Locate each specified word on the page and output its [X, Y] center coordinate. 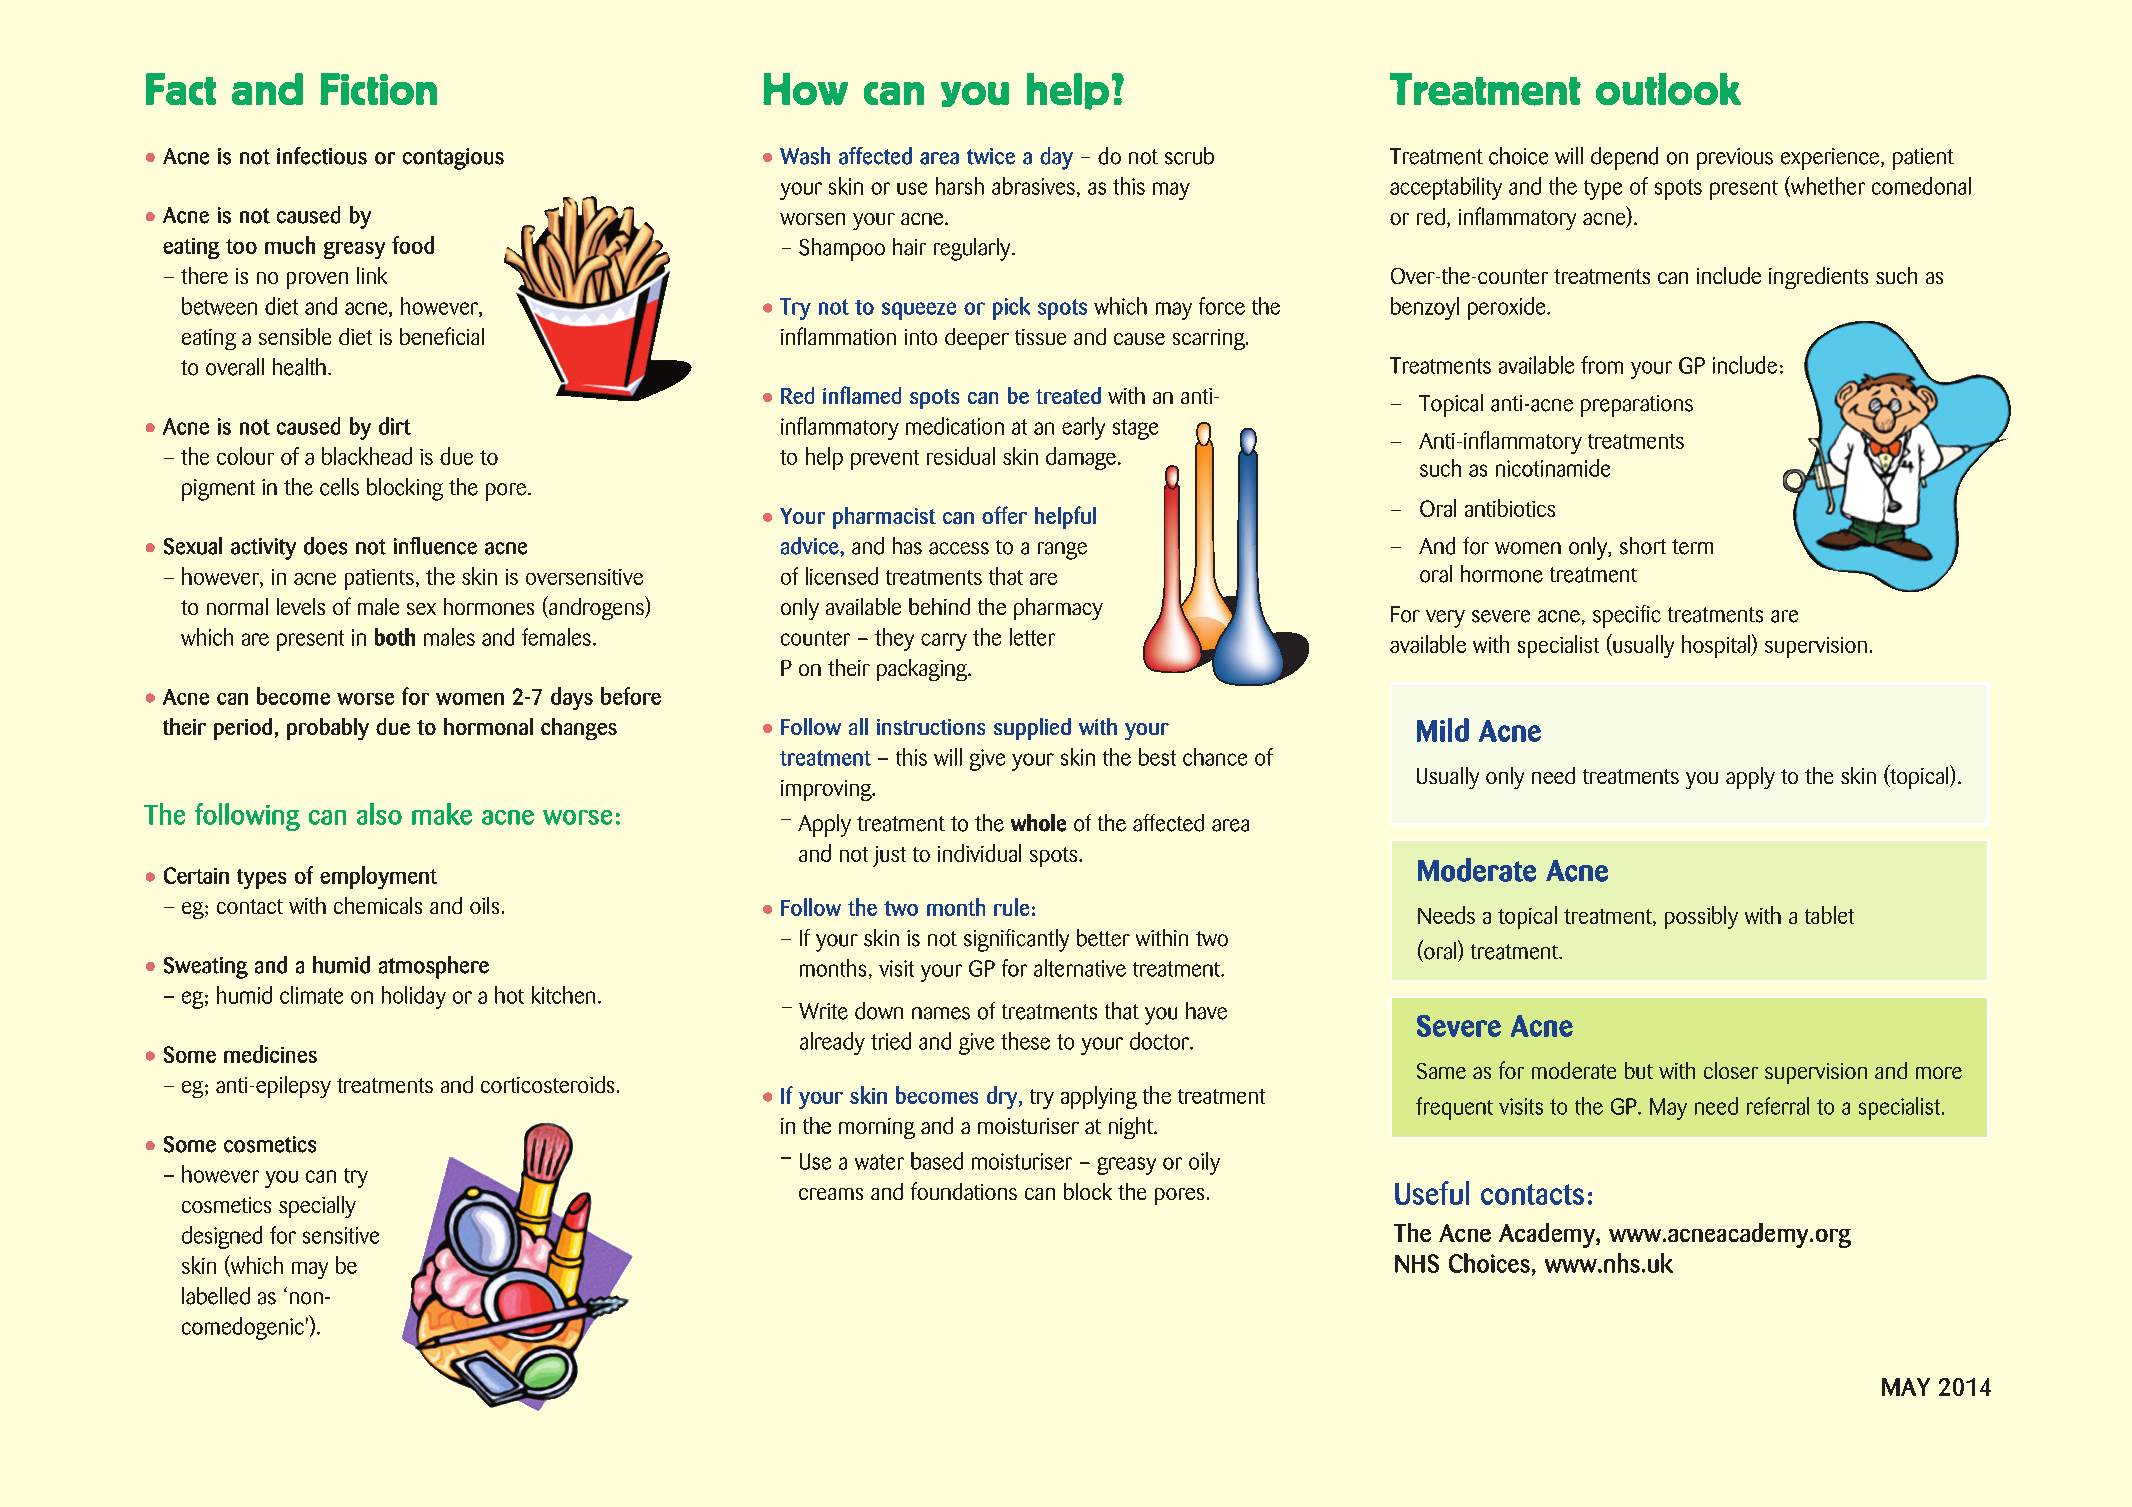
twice [991, 156]
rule [1011, 907]
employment [378, 877]
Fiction [378, 89]
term [1692, 547]
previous [1735, 159]
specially [317, 1207]
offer [1004, 515]
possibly [1701, 917]
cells [339, 487]
